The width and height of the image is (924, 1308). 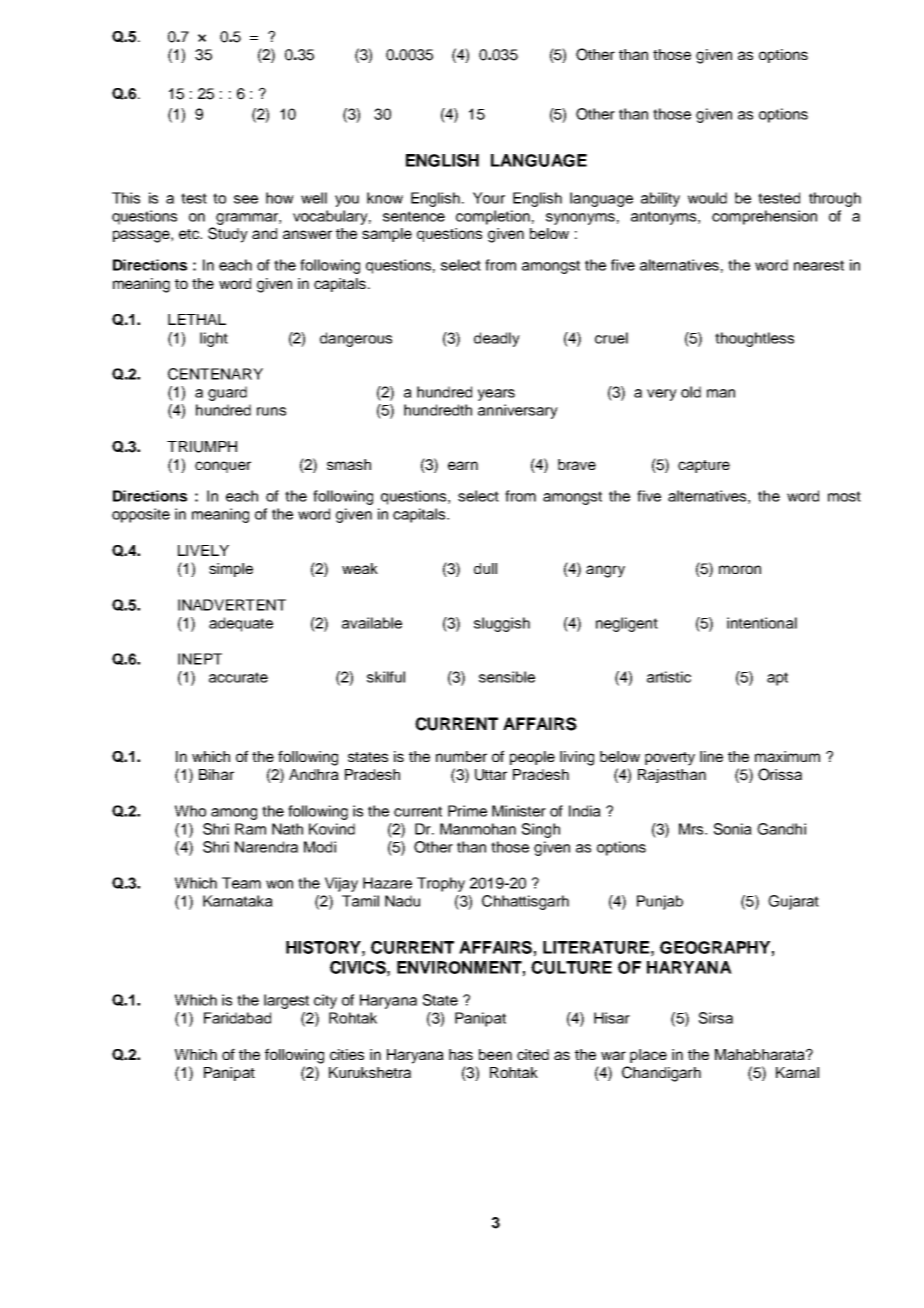 I want to click on capture, so click(x=704, y=466).
